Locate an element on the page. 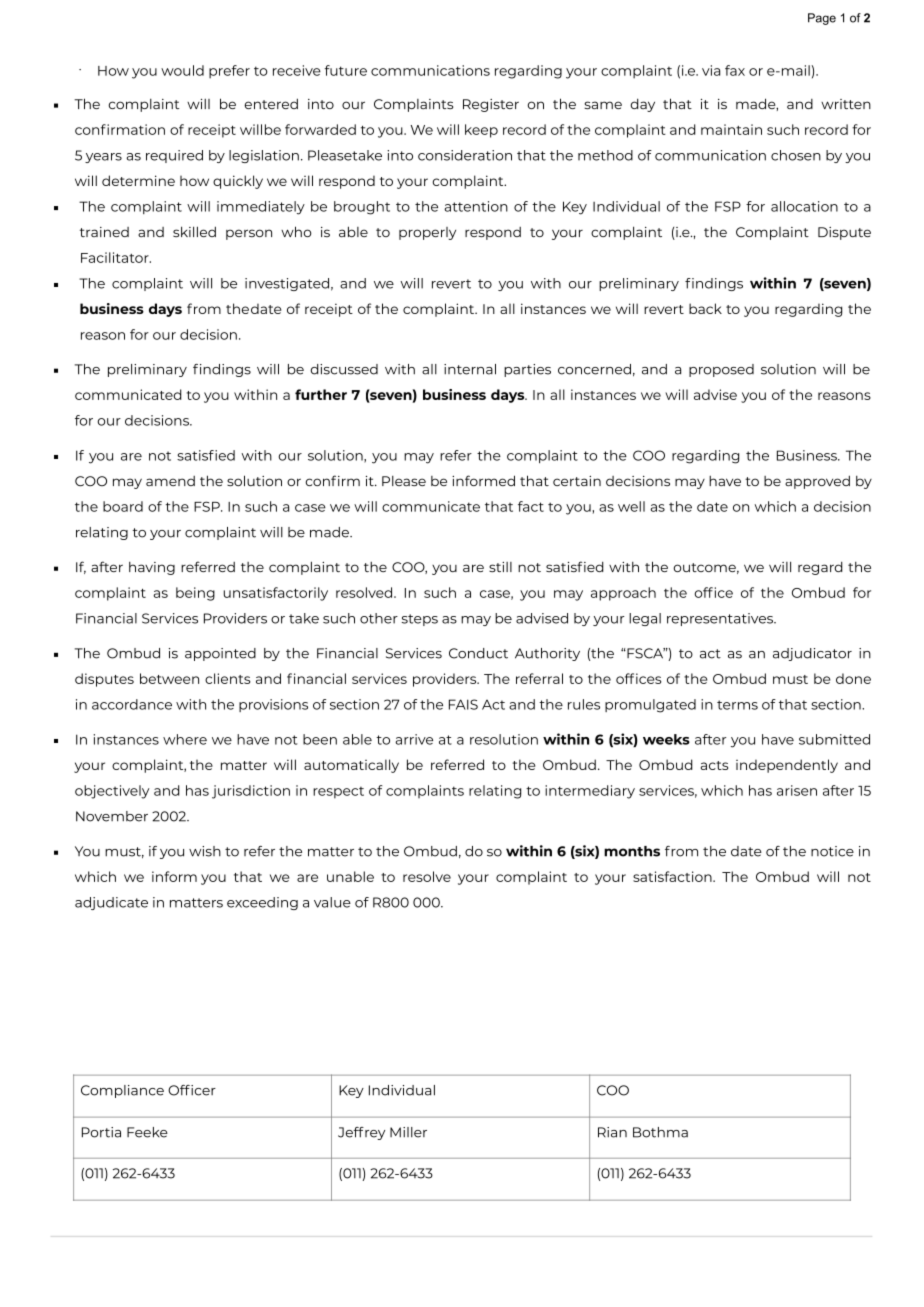 The height and width of the image is (1307, 924). internal is located at coordinates (470, 369).
